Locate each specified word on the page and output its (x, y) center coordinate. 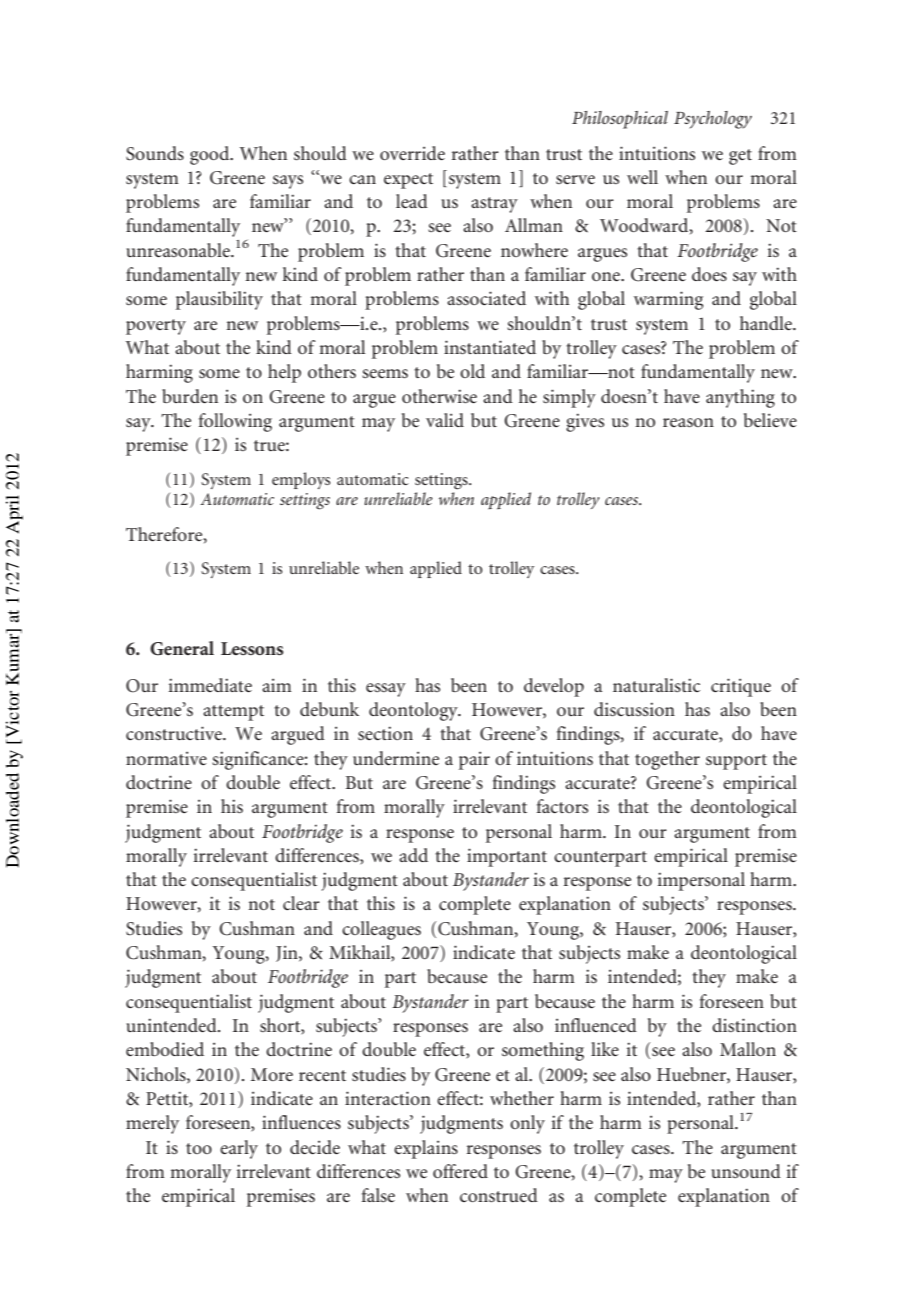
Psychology (713, 120)
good (211, 155)
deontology (414, 711)
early (239, 1149)
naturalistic (656, 685)
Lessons (252, 648)
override (412, 153)
